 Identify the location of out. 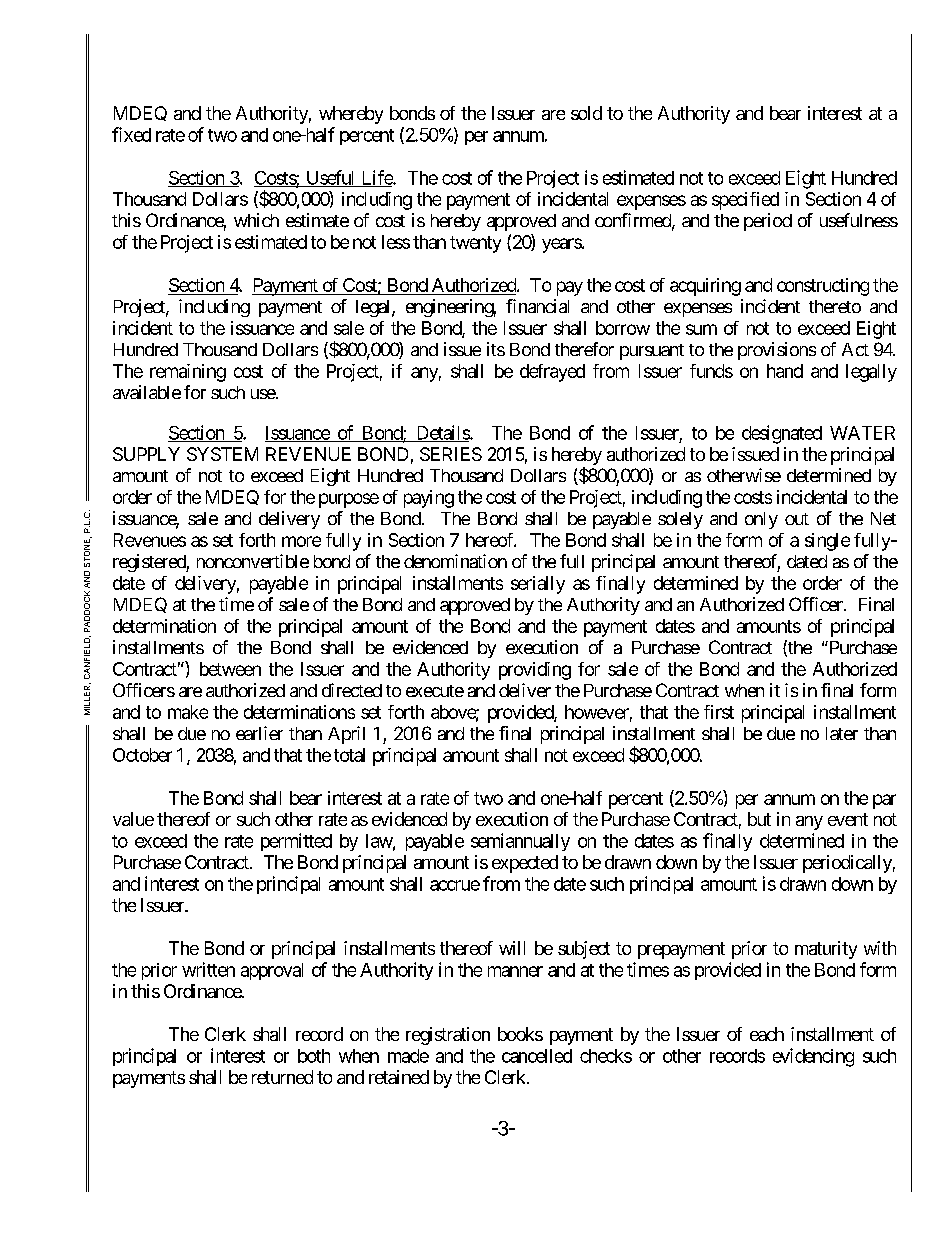
(797, 519).
